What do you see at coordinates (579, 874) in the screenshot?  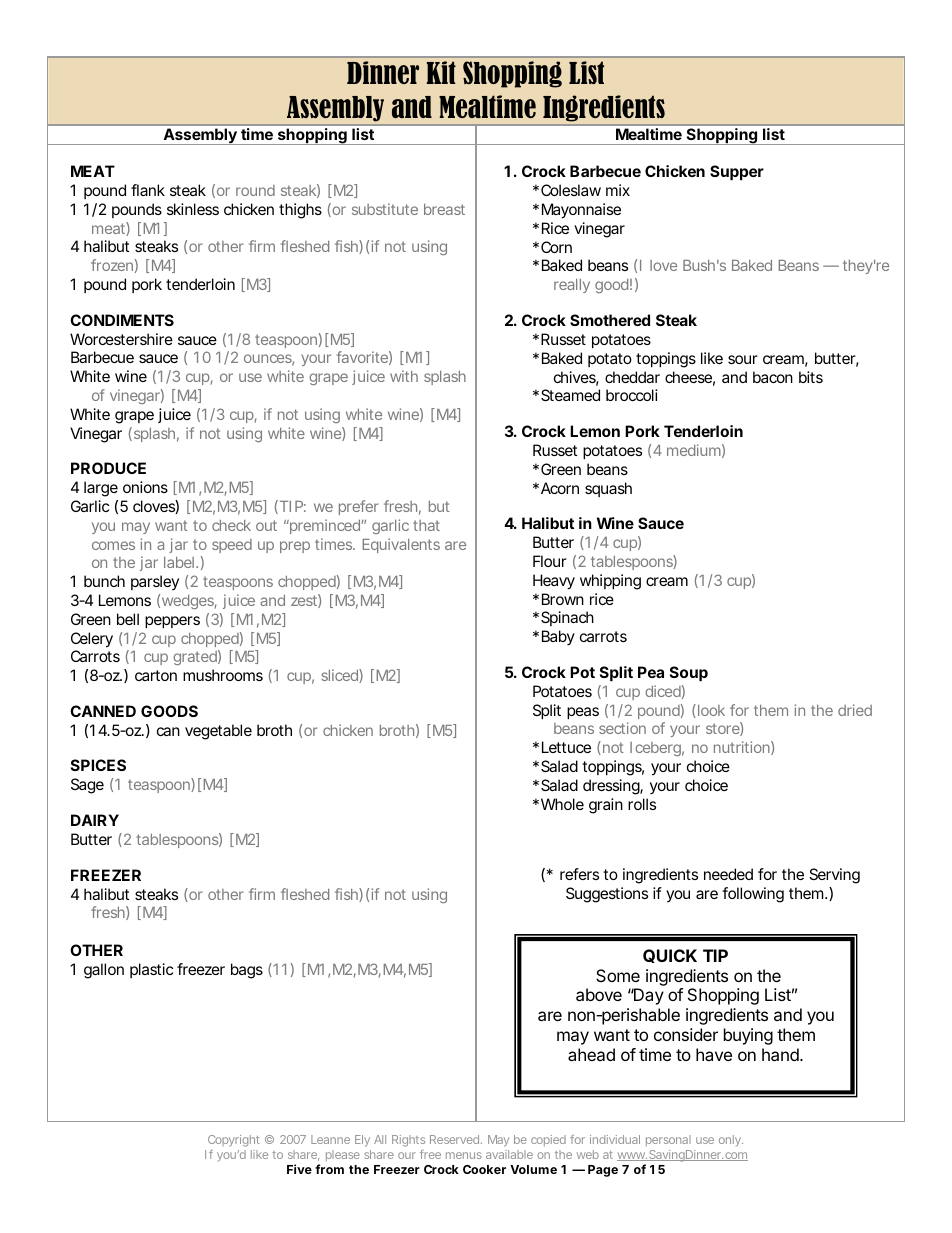 I see `refers` at bounding box center [579, 874].
